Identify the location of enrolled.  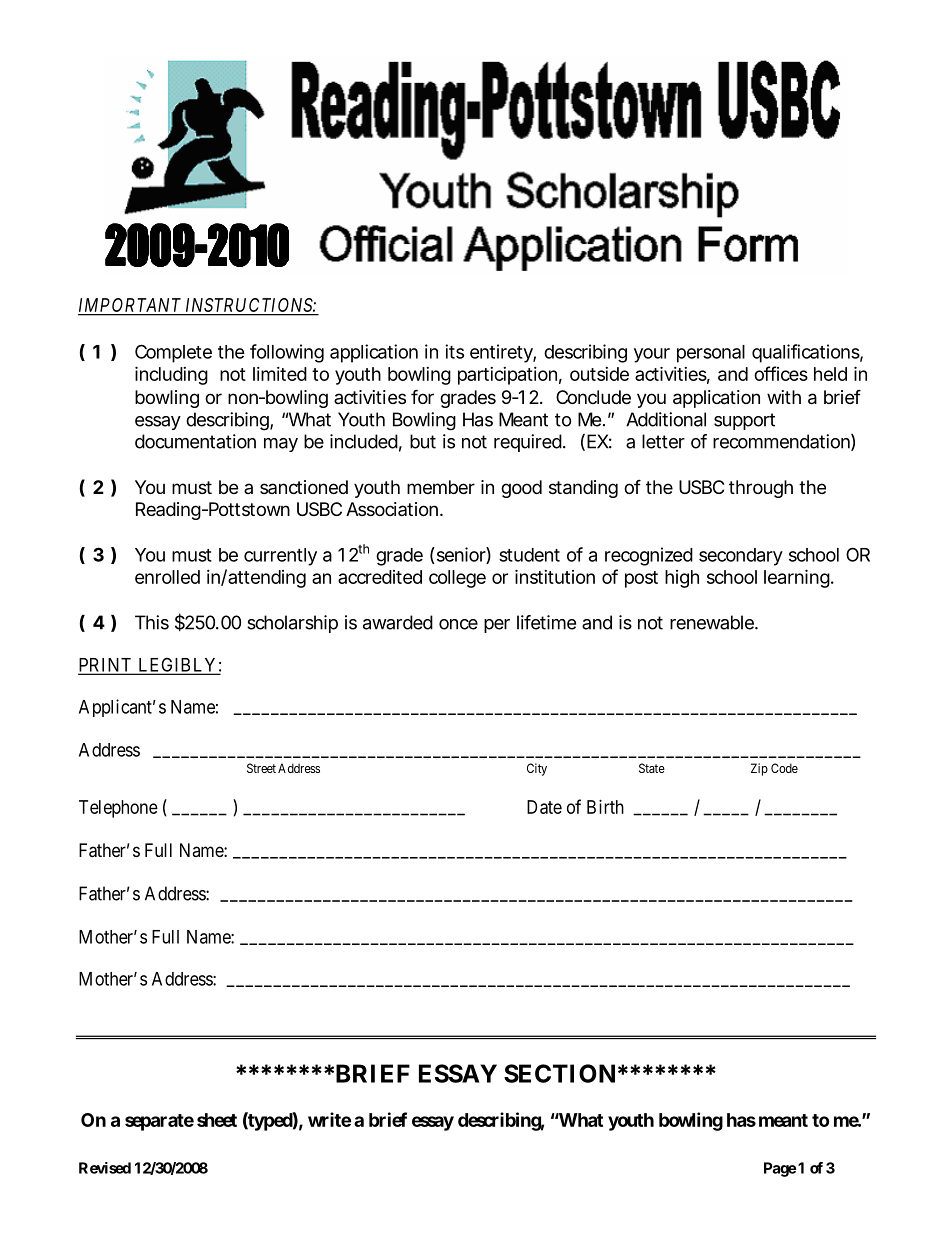
(167, 577).
